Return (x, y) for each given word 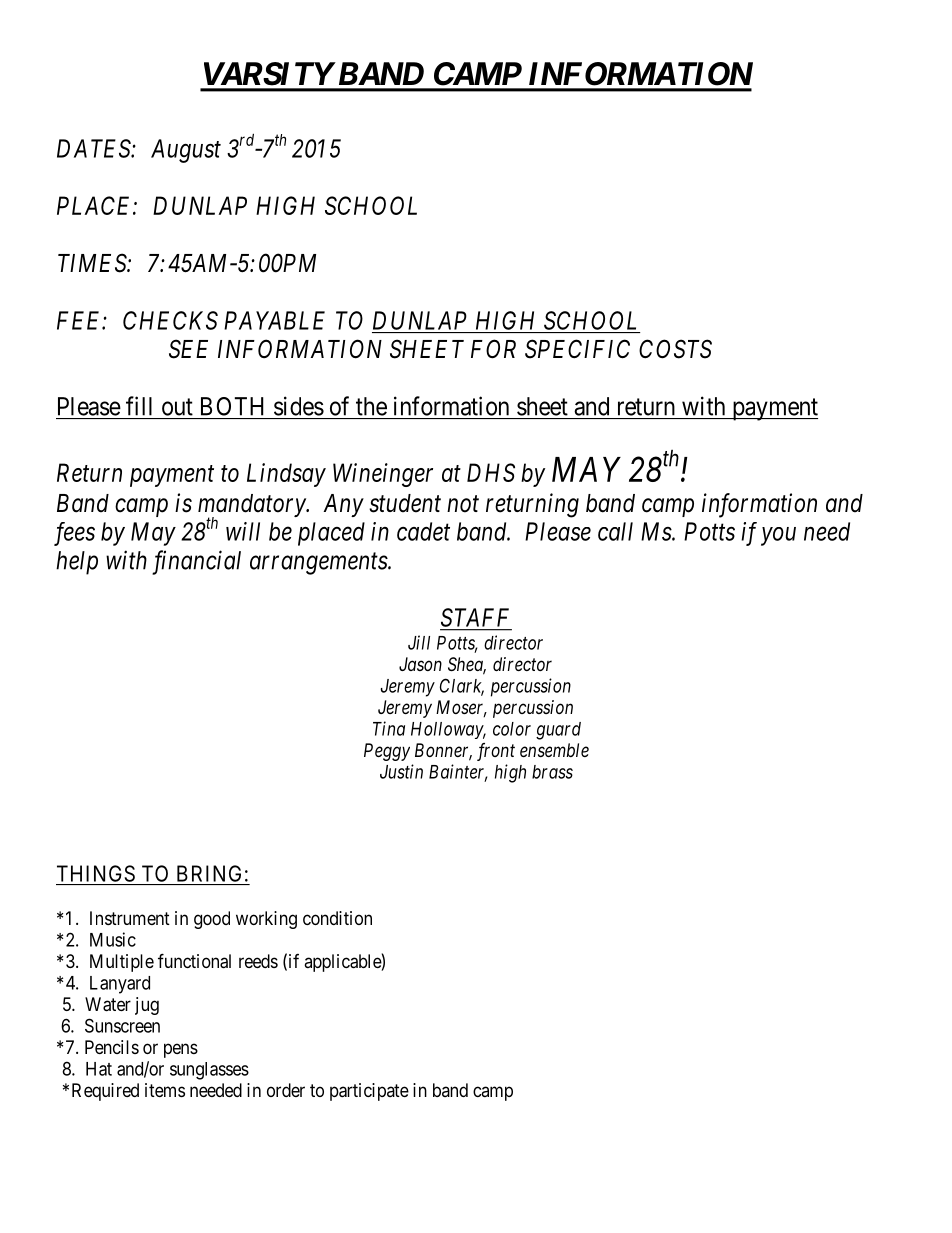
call (615, 531)
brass (552, 772)
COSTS (675, 349)
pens (181, 1050)
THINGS (96, 873)
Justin (401, 771)
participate (369, 1092)
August (186, 151)
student (405, 503)
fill (139, 406)
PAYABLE (274, 320)
